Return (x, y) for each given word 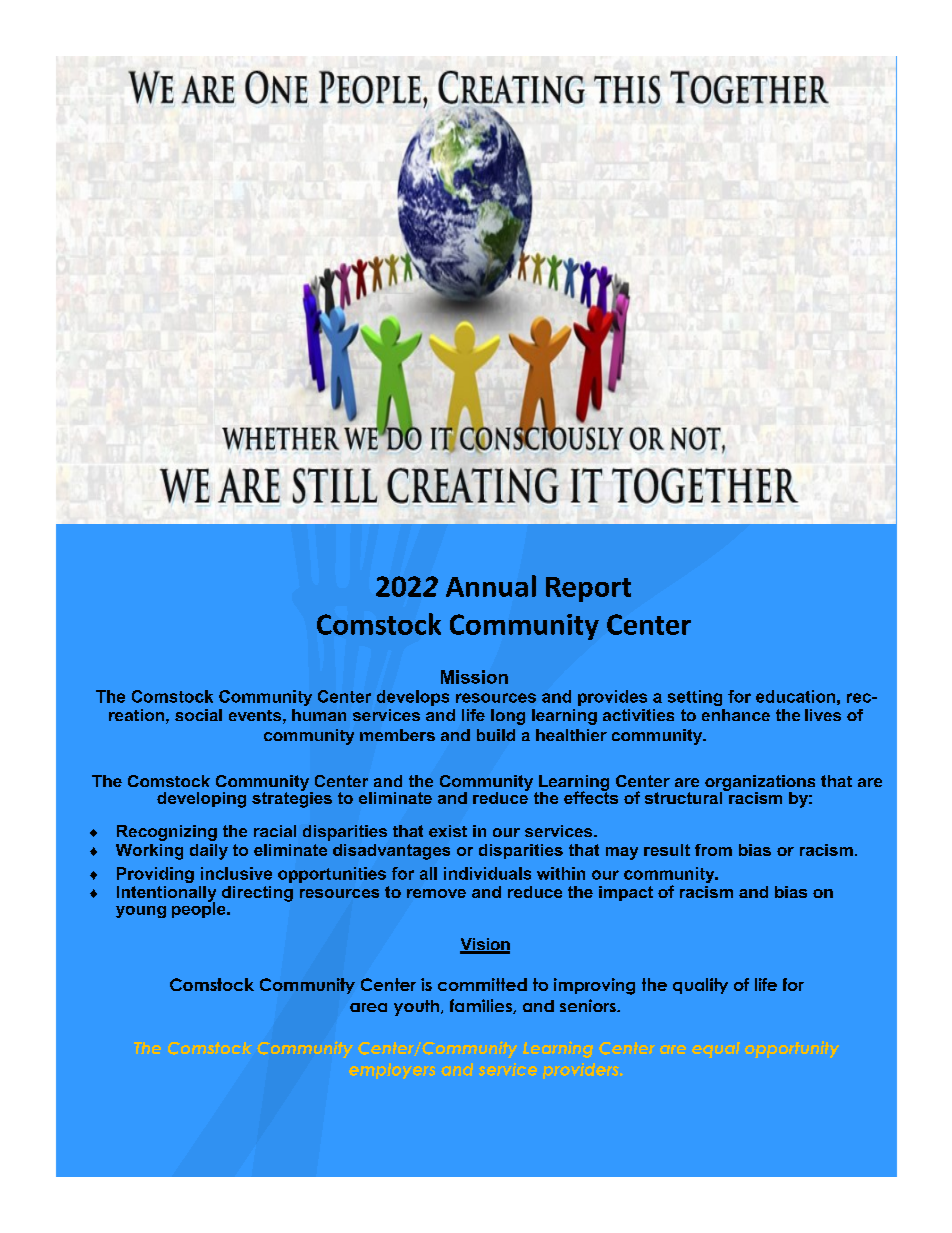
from (713, 850)
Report (588, 589)
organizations (760, 784)
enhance (736, 715)
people (200, 909)
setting (695, 698)
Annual (491, 586)
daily (209, 852)
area (368, 1007)
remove (436, 893)
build (496, 735)
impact (626, 893)
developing (201, 800)
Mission (474, 677)
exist (448, 831)
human (319, 715)
